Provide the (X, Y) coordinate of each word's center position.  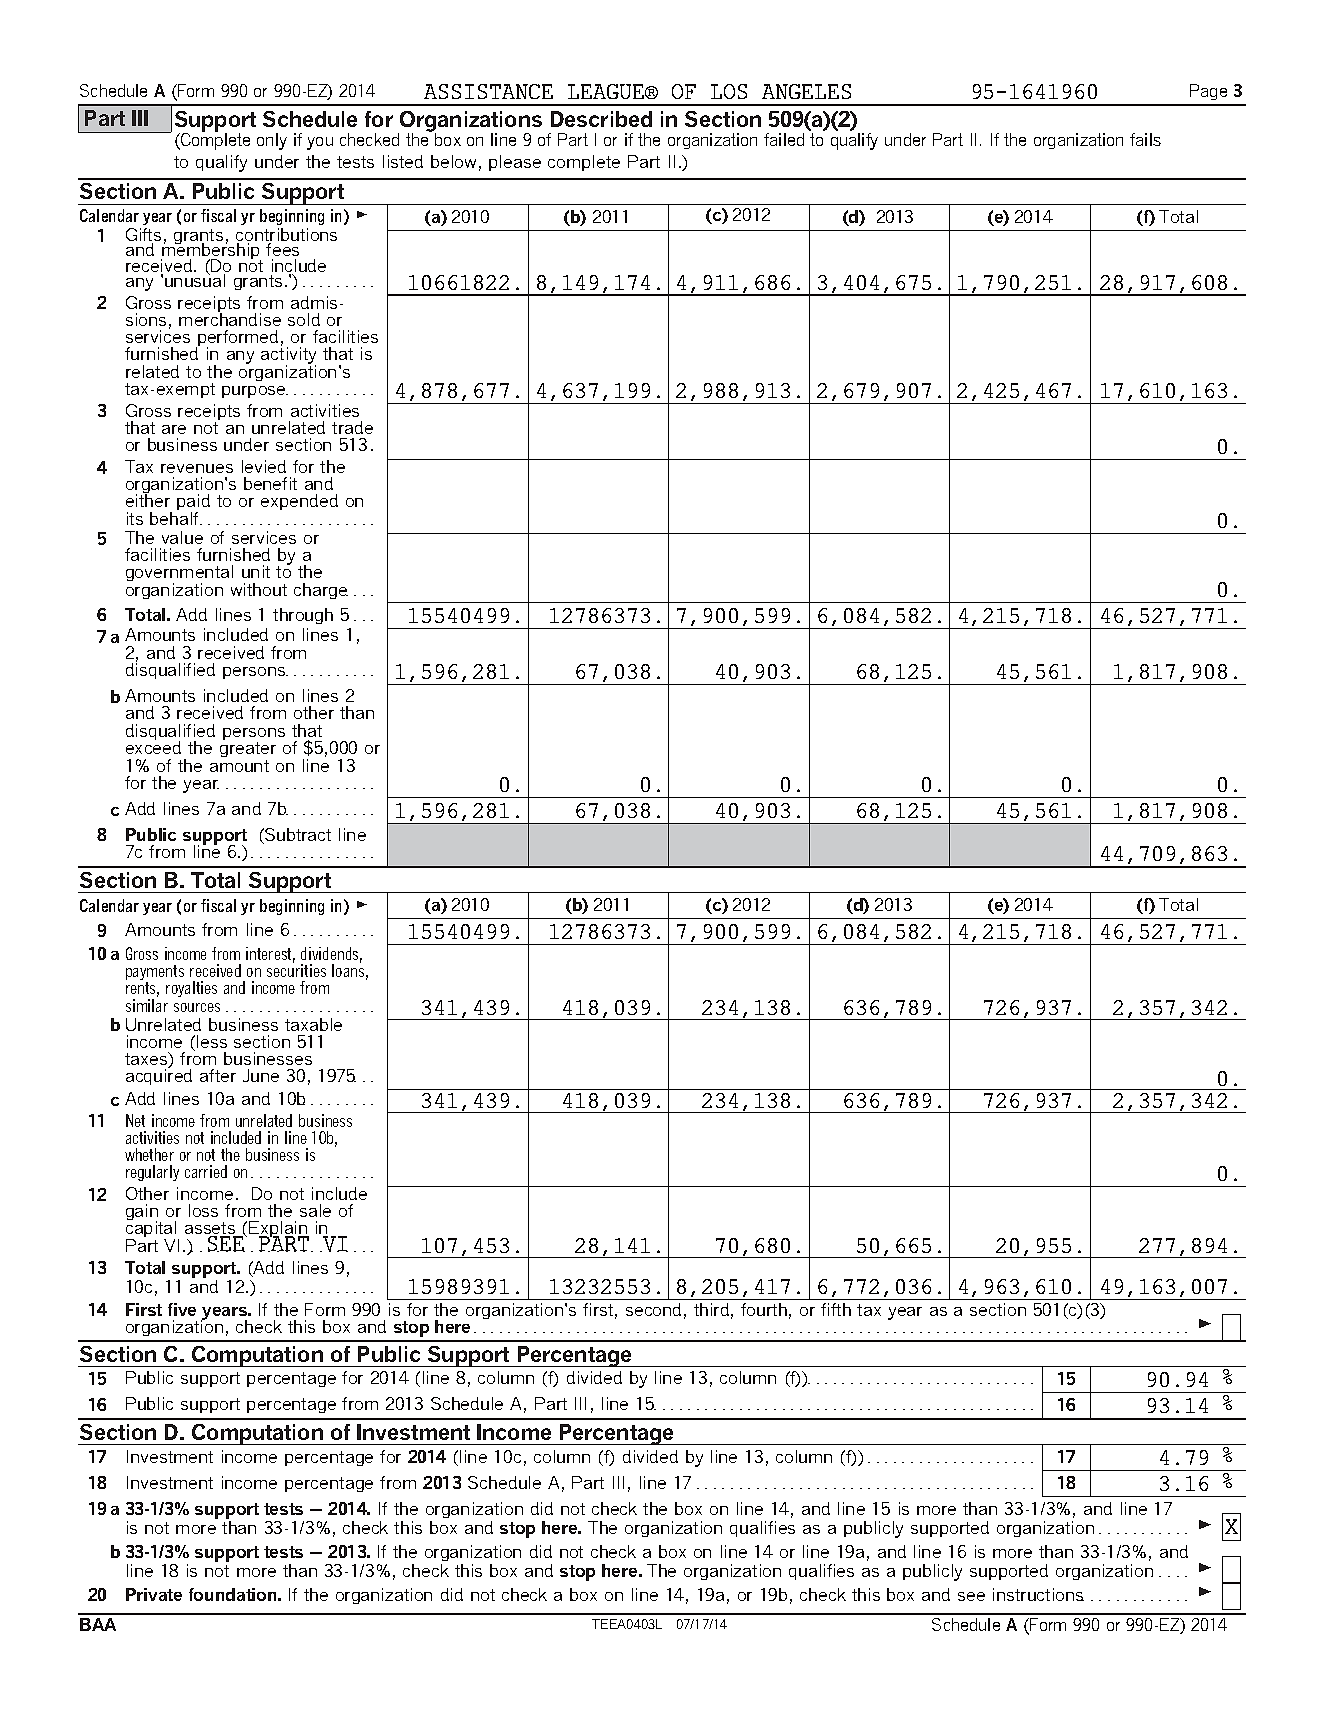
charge (321, 591)
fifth (836, 1309)
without (259, 589)
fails (1145, 139)
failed (784, 139)
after (218, 1075)
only (272, 141)
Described (601, 119)
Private (154, 1594)
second (653, 1309)
